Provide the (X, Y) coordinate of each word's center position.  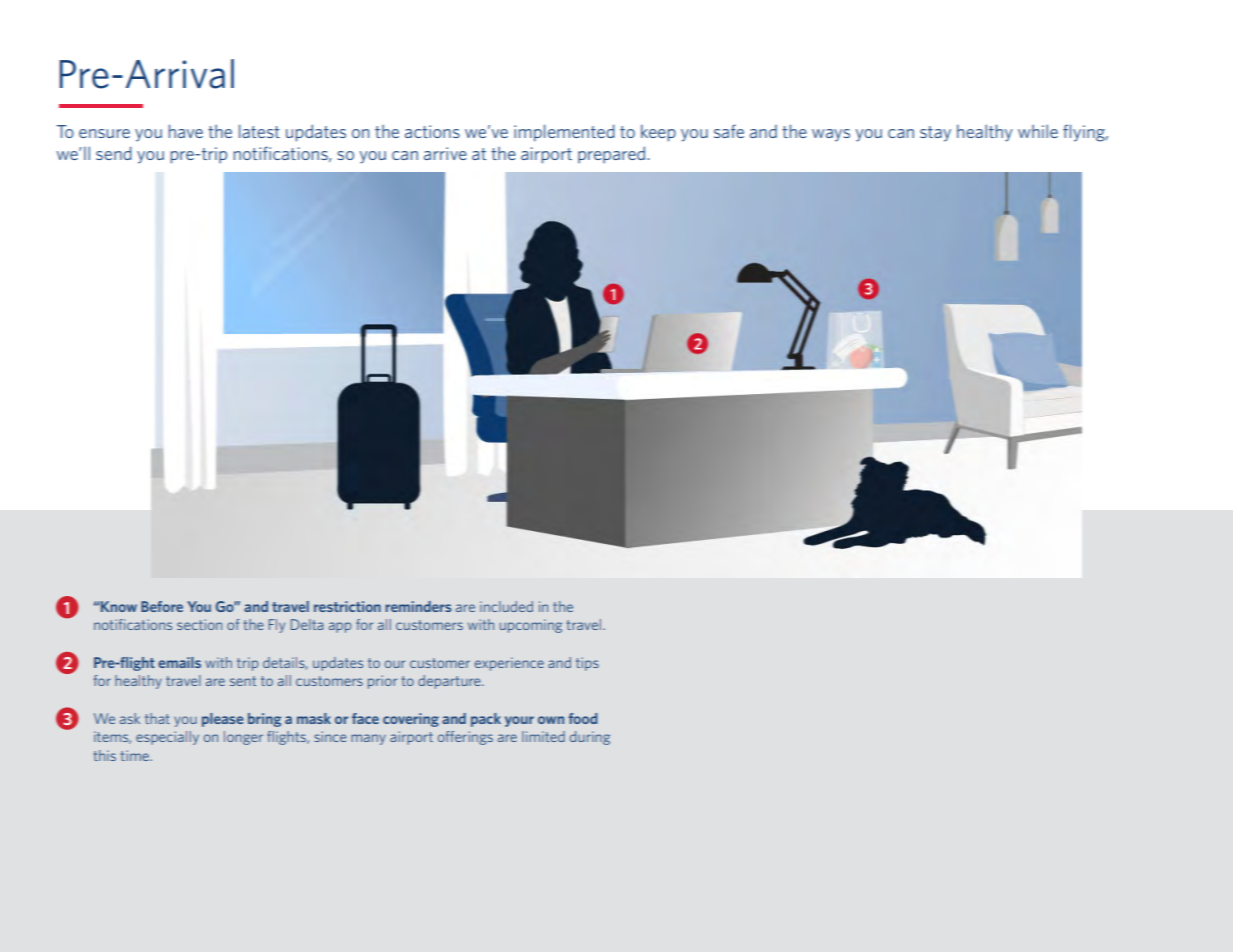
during (590, 738)
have (186, 131)
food (582, 718)
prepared (611, 154)
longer (243, 738)
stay (935, 134)
